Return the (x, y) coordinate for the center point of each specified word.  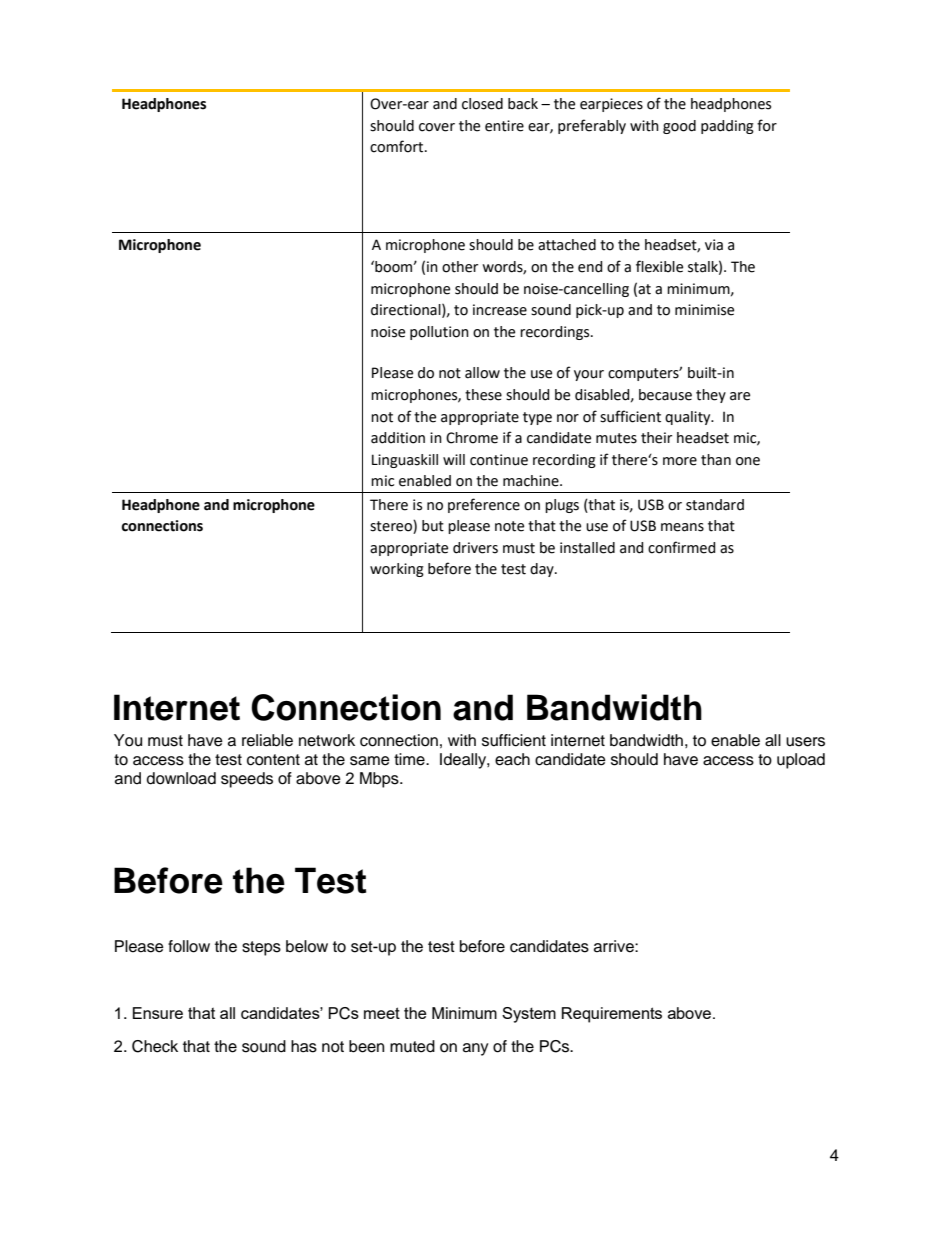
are (740, 396)
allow (482, 373)
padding (727, 127)
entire (504, 126)
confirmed (682, 547)
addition (398, 438)
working (397, 570)
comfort (398, 146)
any (476, 1049)
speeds (247, 780)
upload (801, 761)
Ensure (158, 1013)
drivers (475, 548)
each (512, 759)
